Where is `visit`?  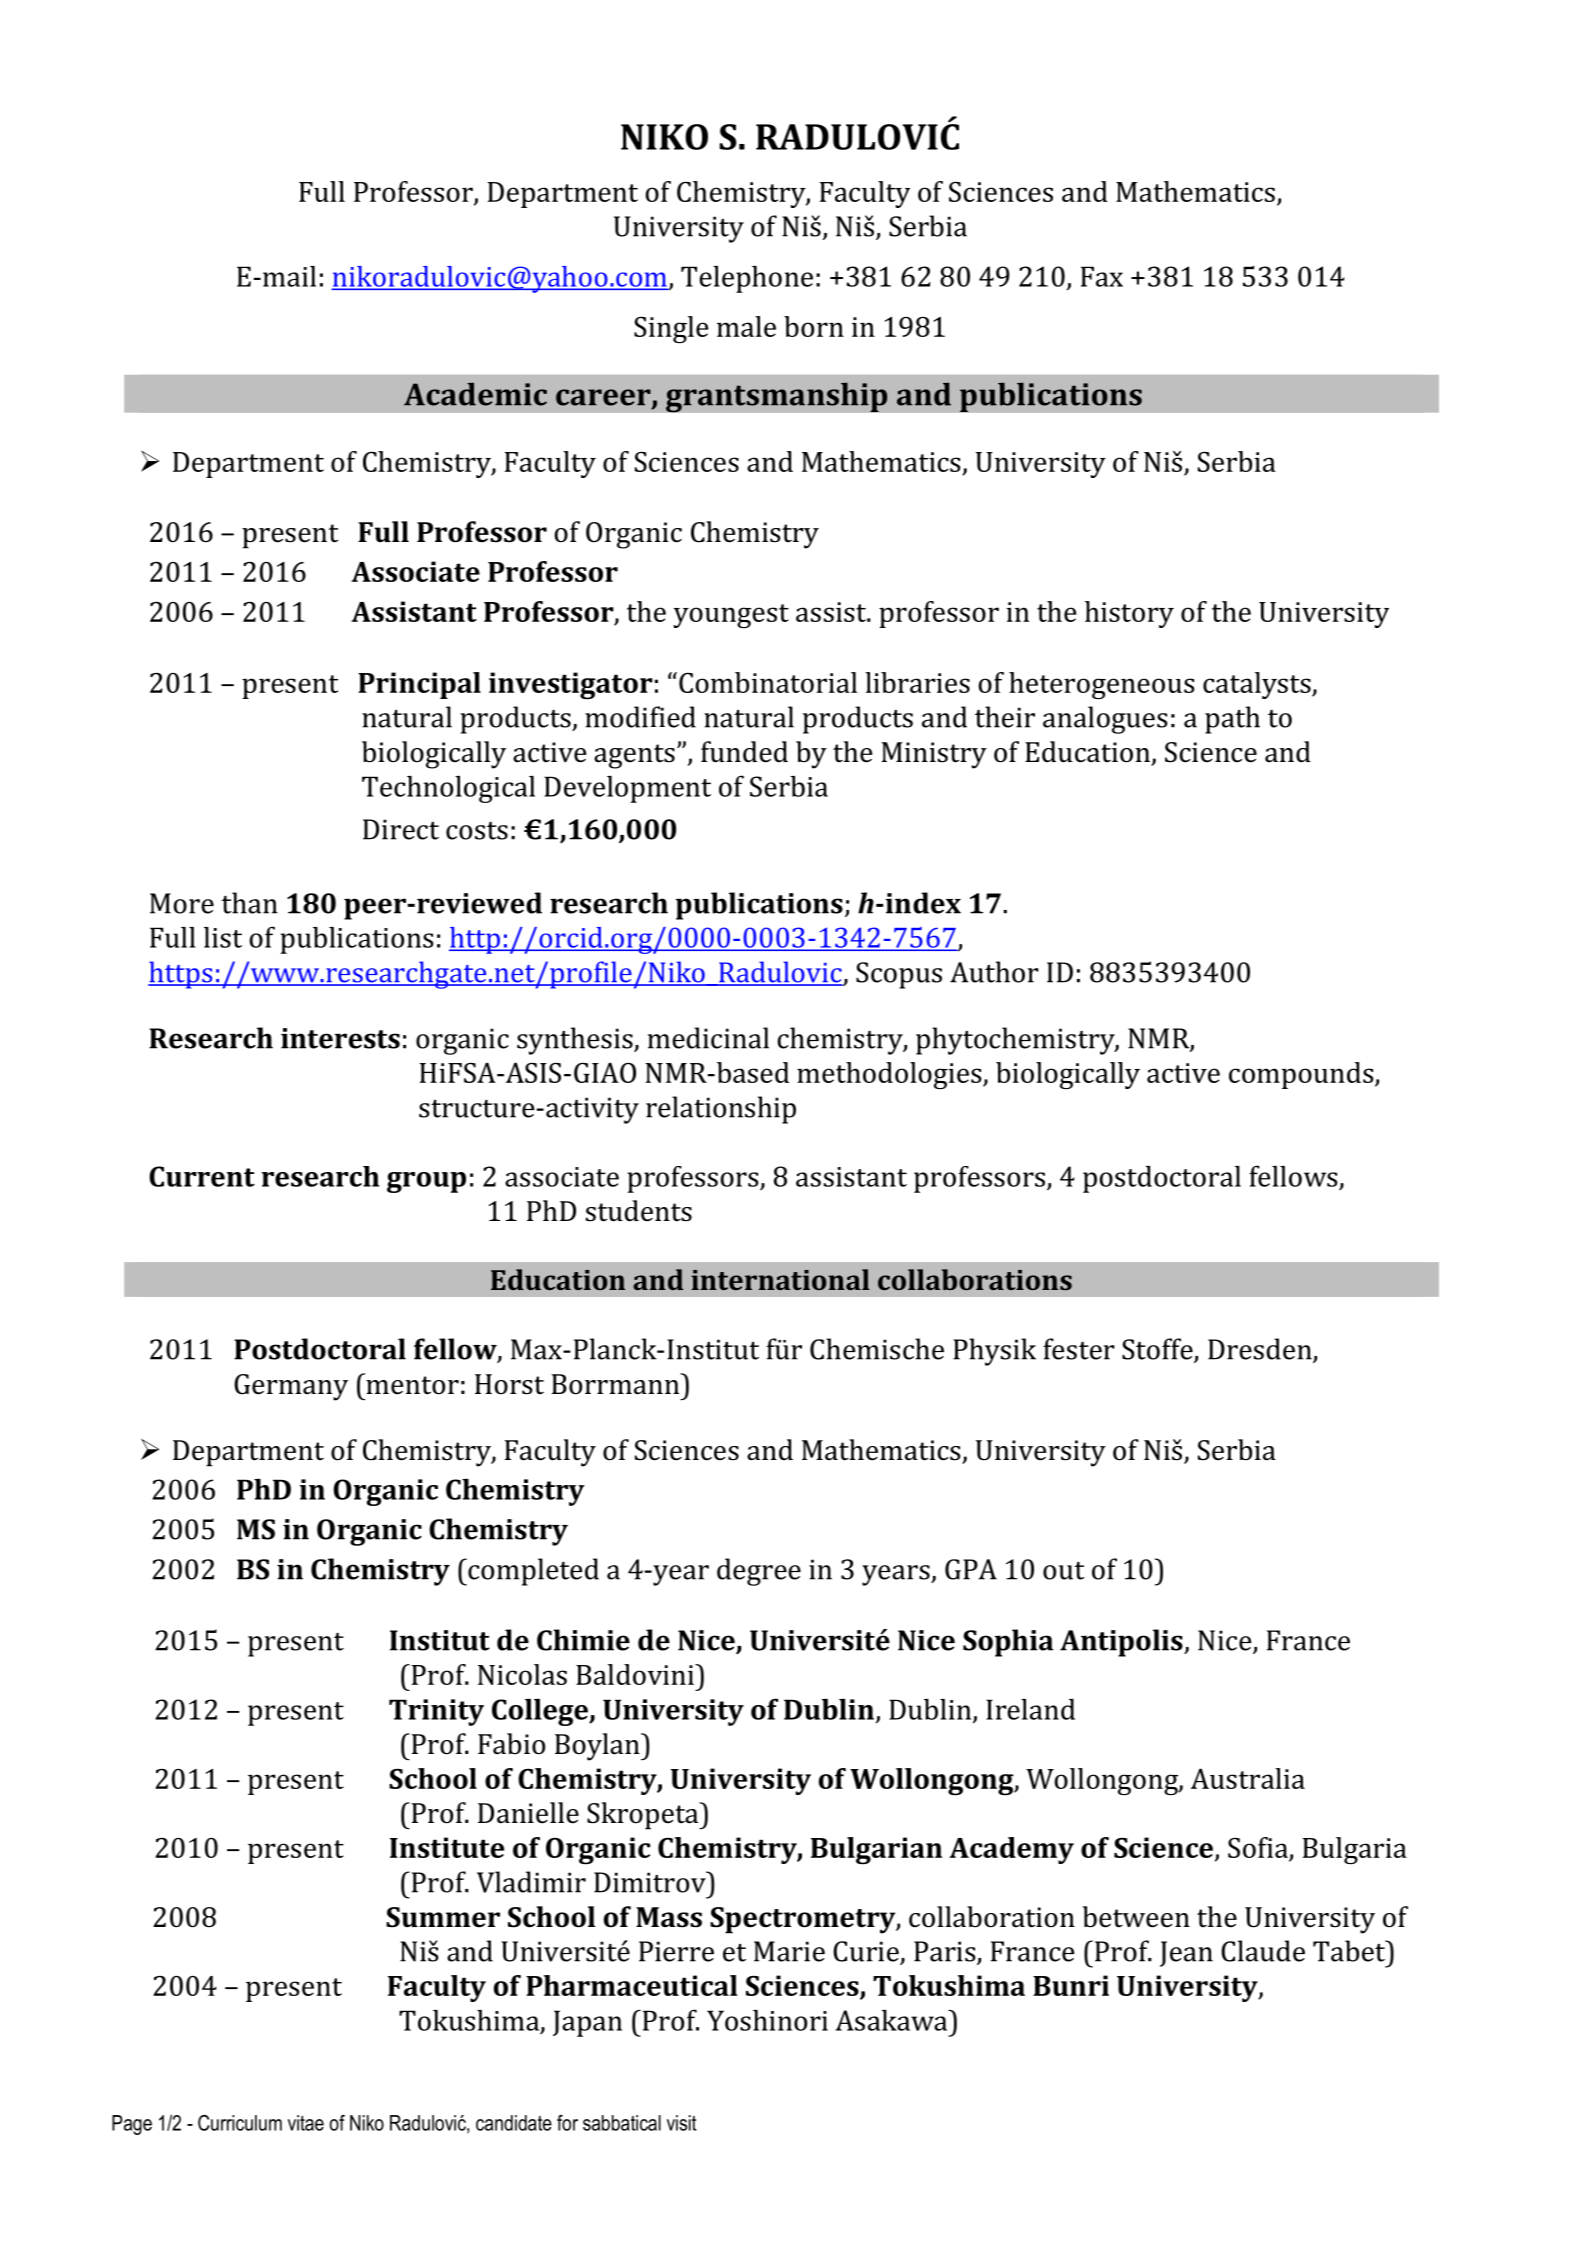
visit is located at coordinates (681, 2123).
